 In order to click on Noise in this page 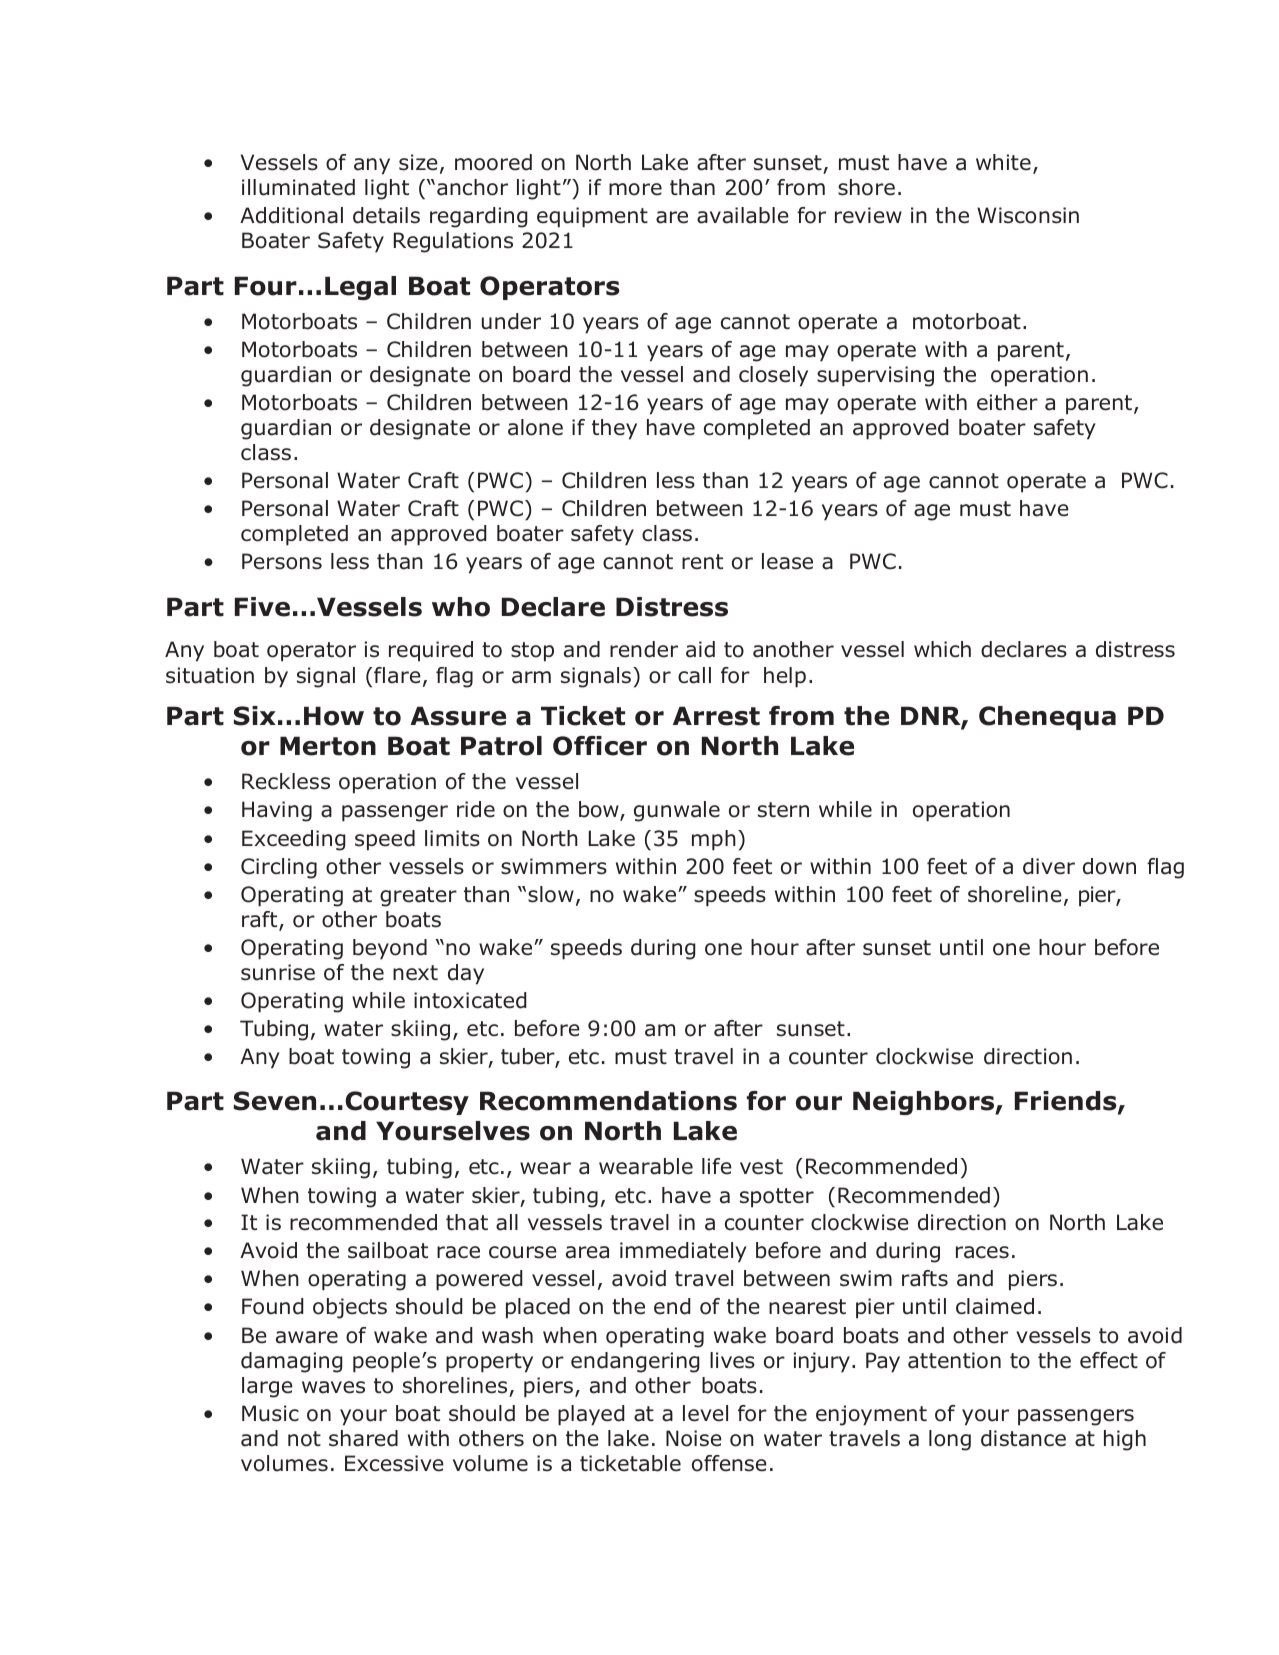, I will do `click(694, 1438)`.
